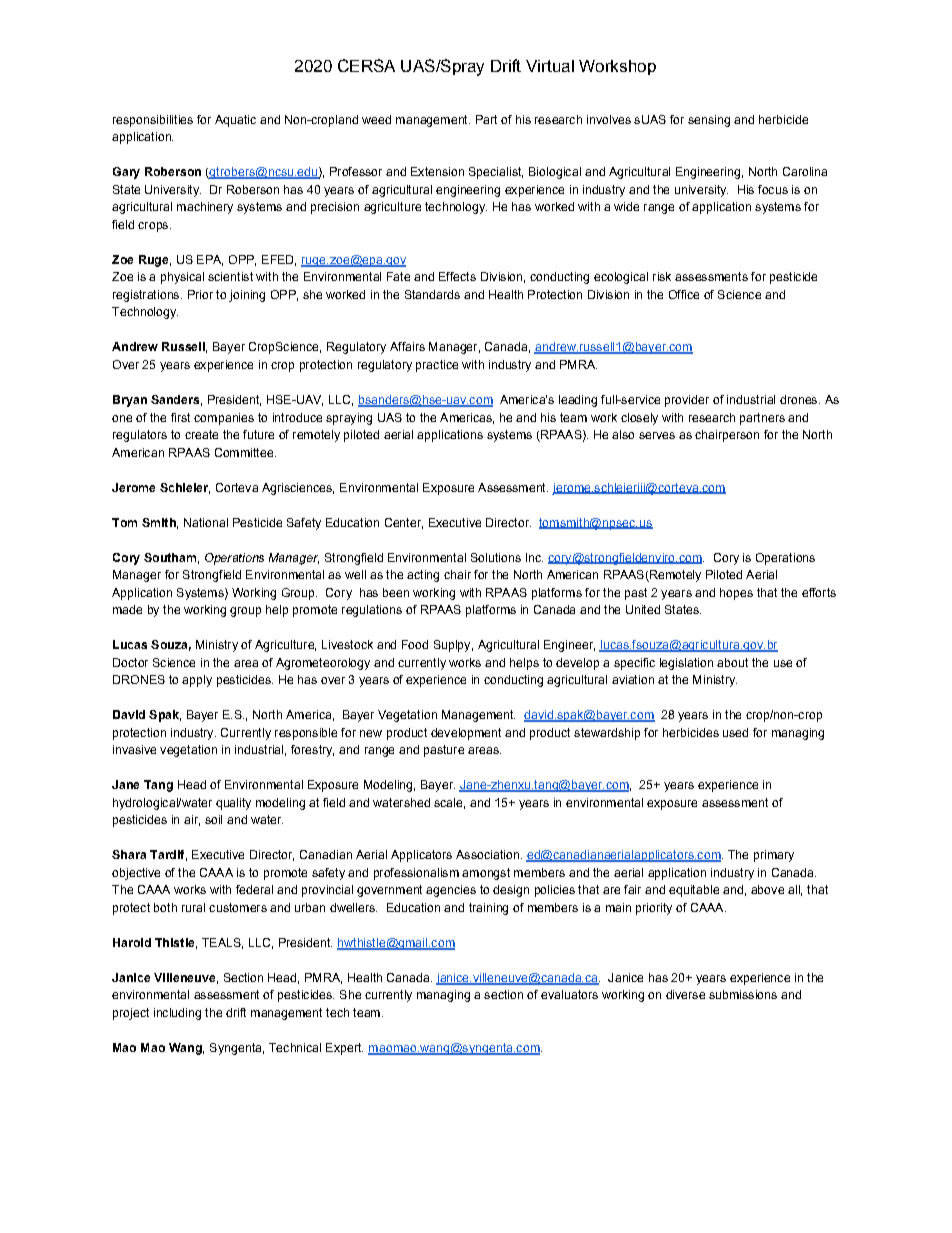  Describe the element at coordinates (735, 732) in the screenshot. I see `used` at that location.
